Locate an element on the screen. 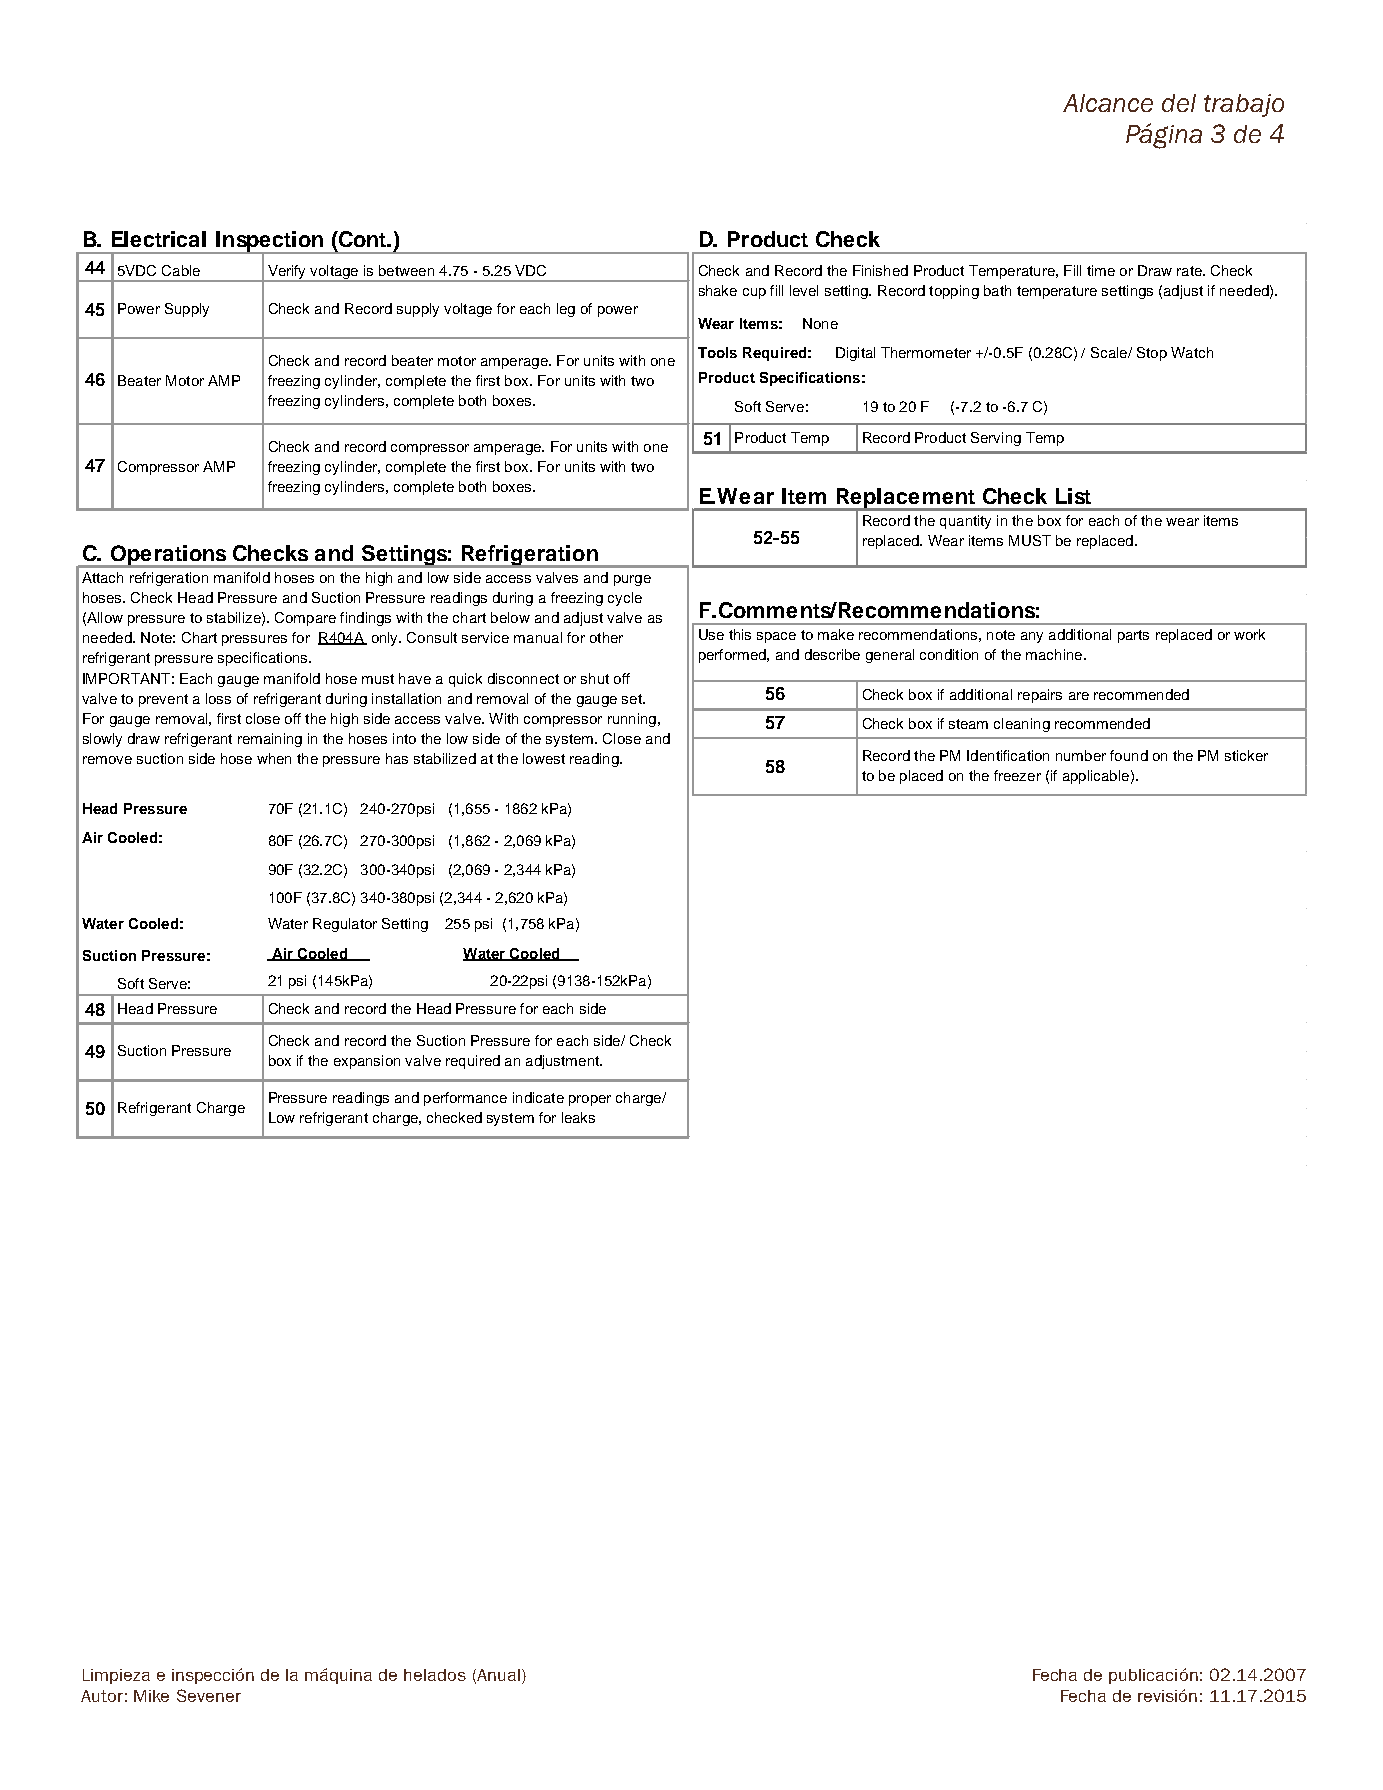 This screenshot has height=1790, width=1383. expansion is located at coordinates (367, 1062).
